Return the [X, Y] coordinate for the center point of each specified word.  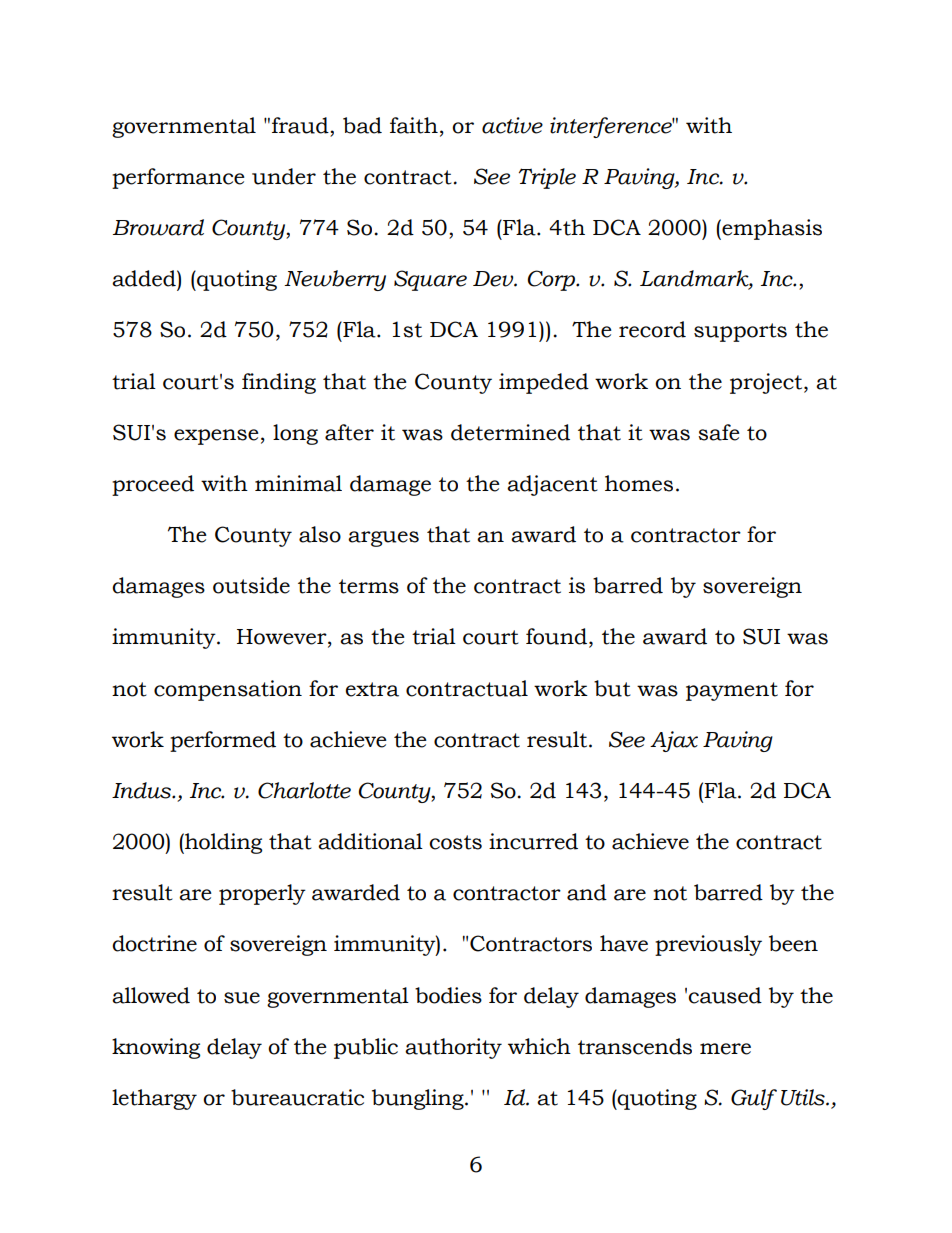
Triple [547, 178]
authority [453, 1048]
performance [178, 178]
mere [725, 1049]
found [556, 636]
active [512, 125]
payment [732, 691]
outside [251, 585]
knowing [156, 1048]
